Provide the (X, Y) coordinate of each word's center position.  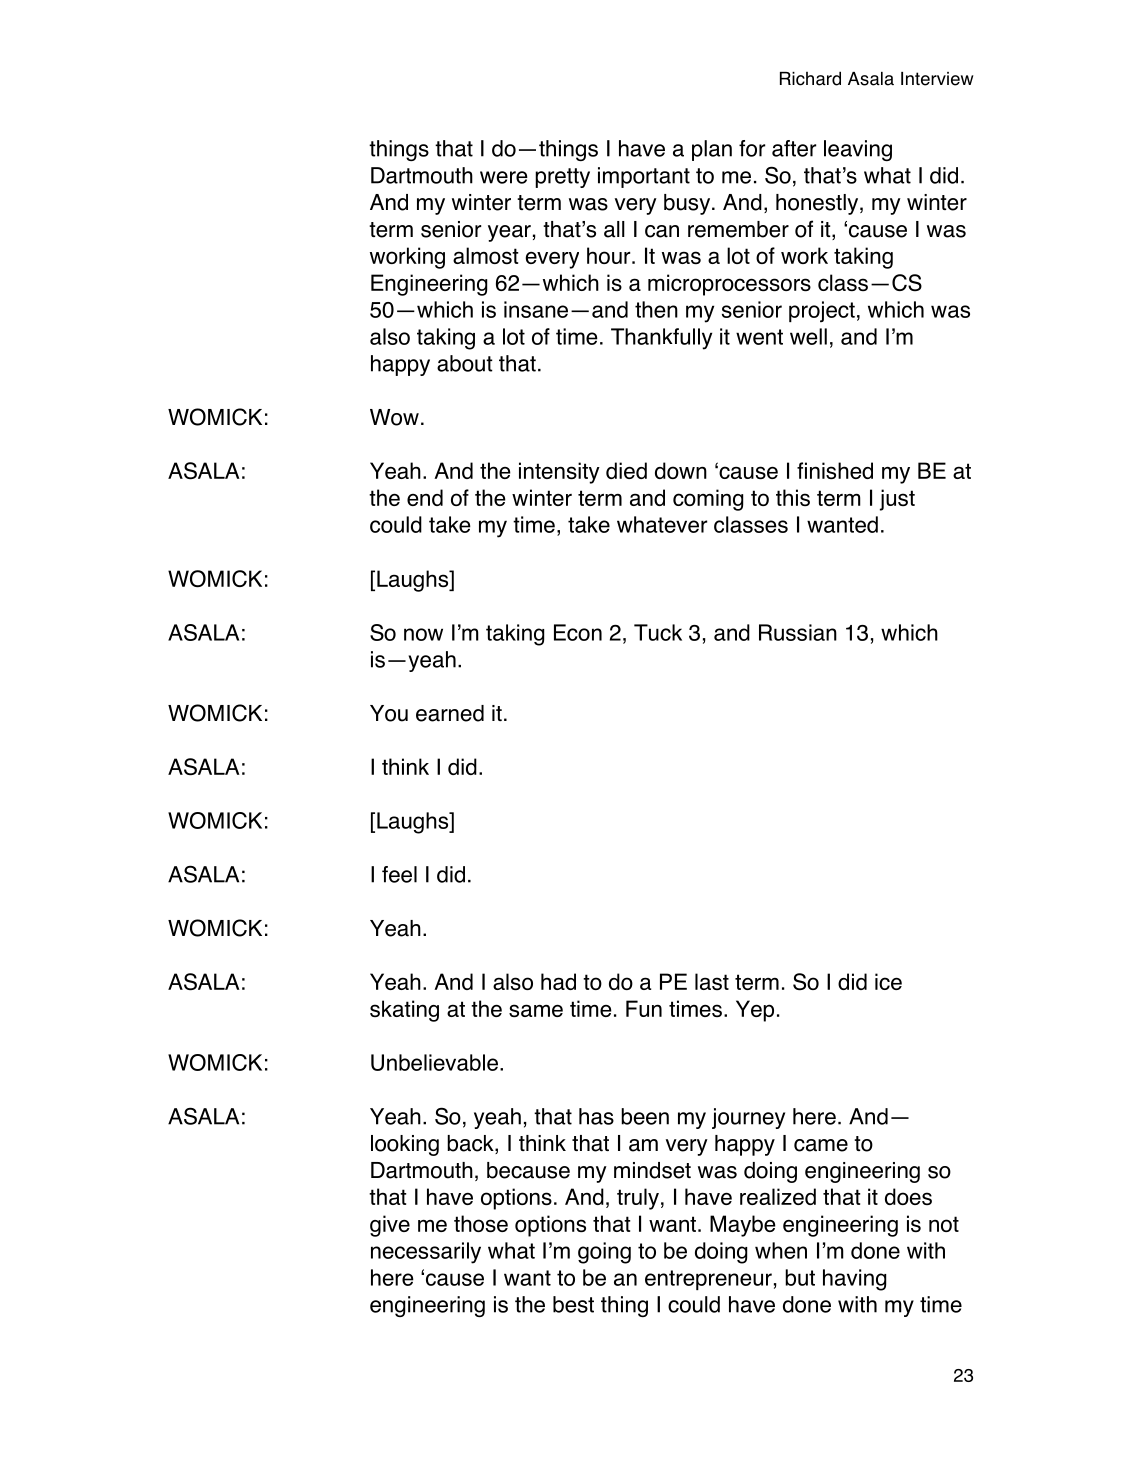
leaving (858, 150)
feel (399, 874)
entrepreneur (708, 1280)
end (425, 497)
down (681, 470)
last (712, 981)
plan (712, 150)
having (854, 1280)
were (504, 177)
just (897, 500)
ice (888, 981)
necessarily (426, 1253)
